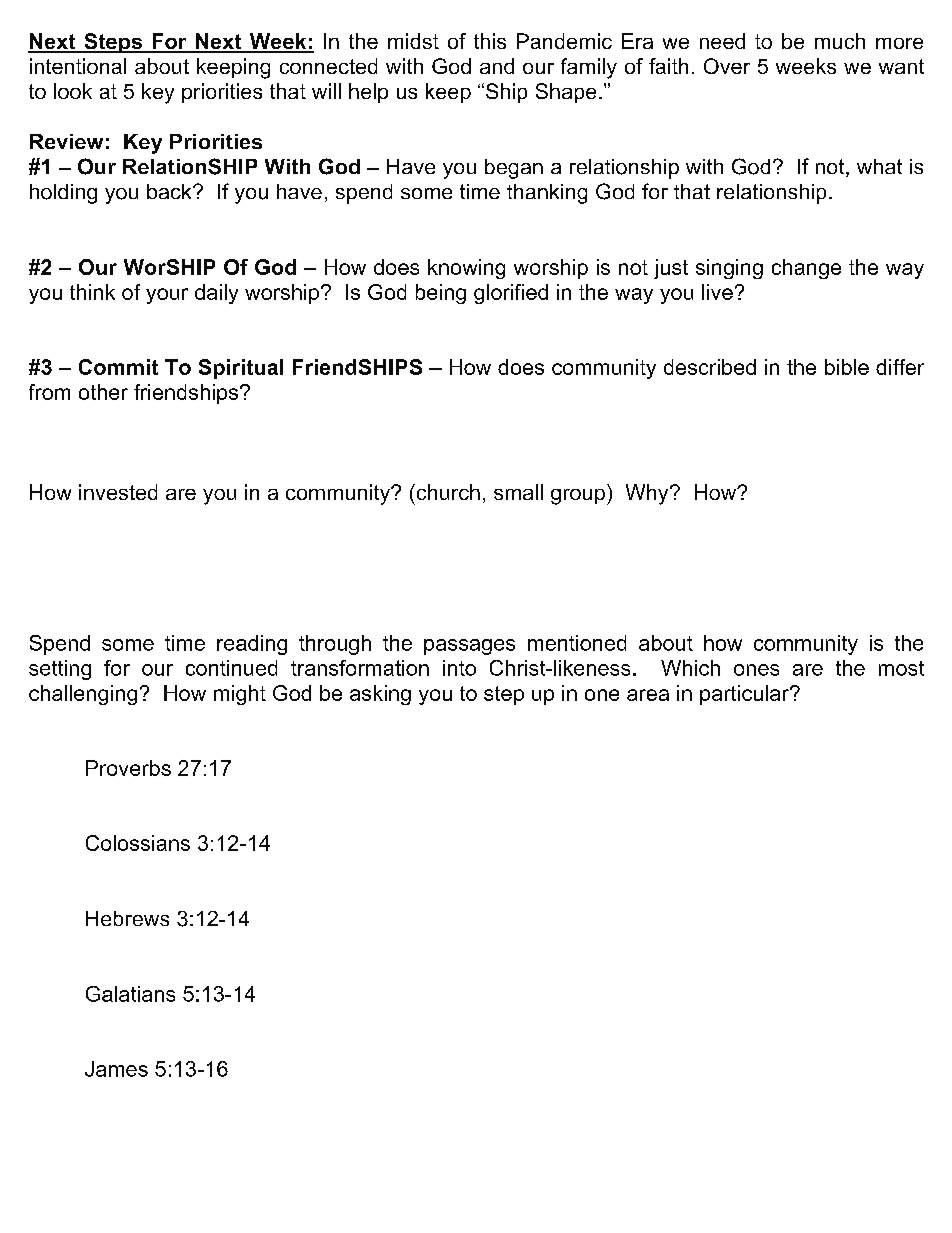 The height and width of the document is (1233, 952). Describe the element at coordinates (847, 367) in the document. I see `bible` at that location.
